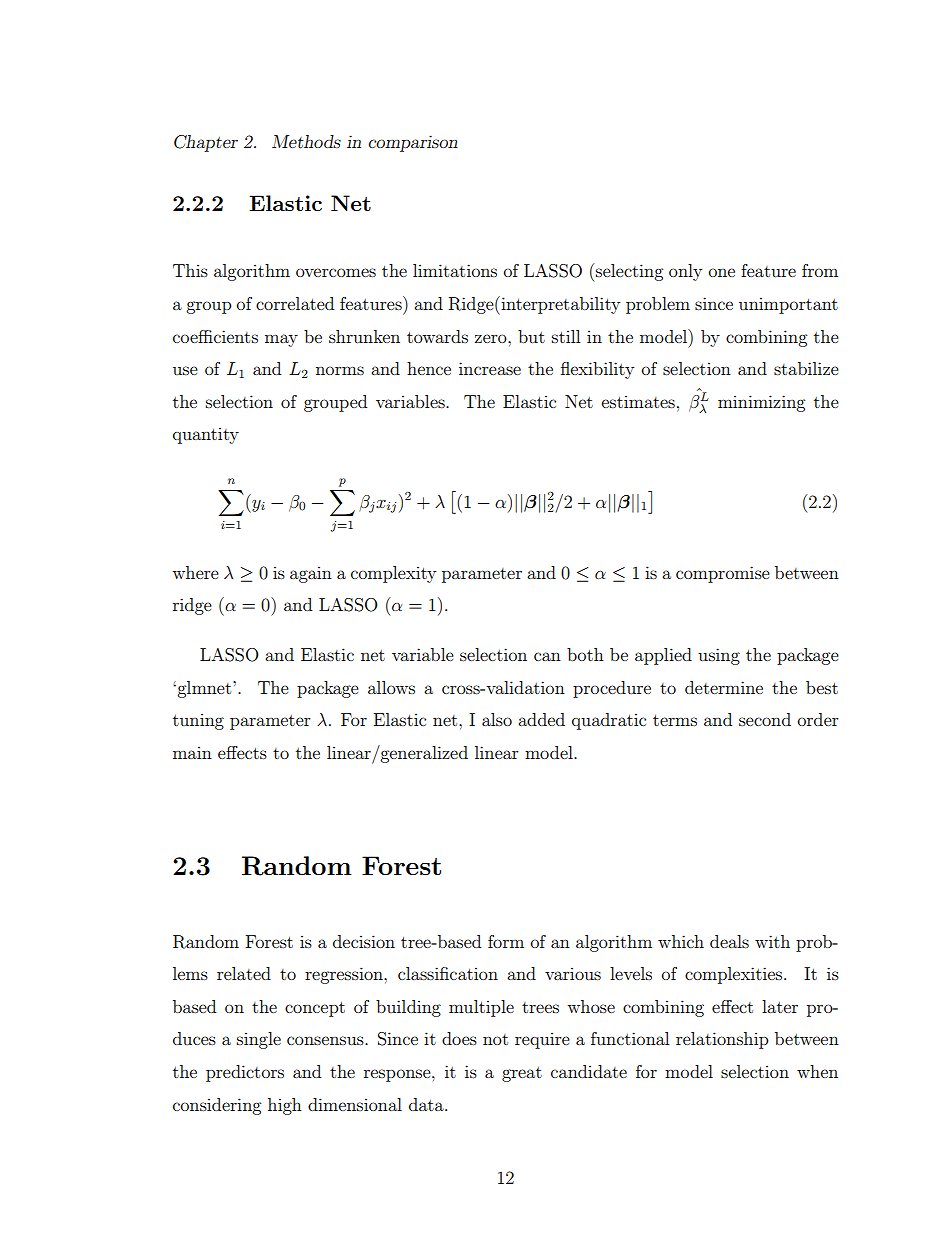  I want to click on comparison, so click(413, 143).
